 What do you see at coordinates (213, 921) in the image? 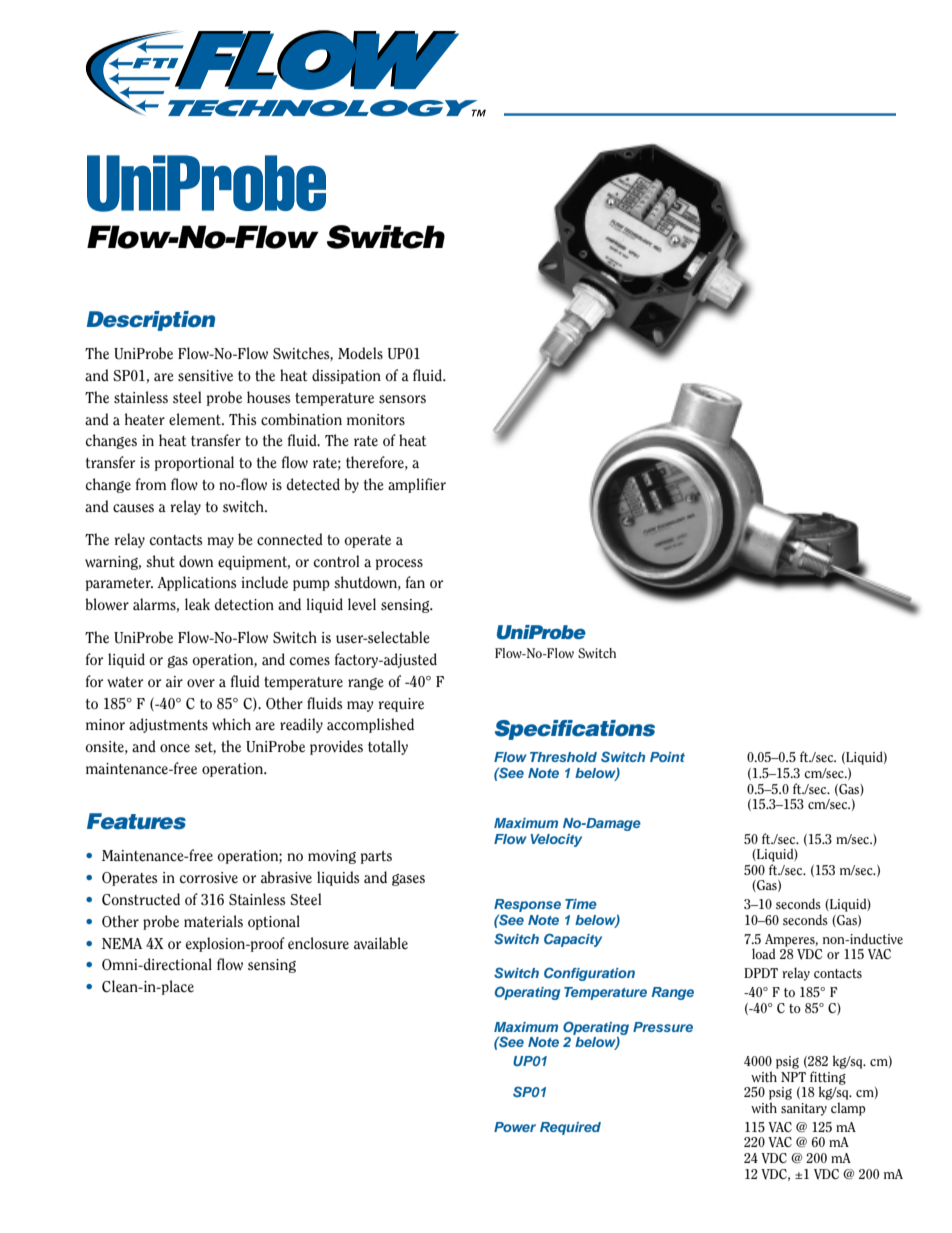
I see `materials` at bounding box center [213, 921].
